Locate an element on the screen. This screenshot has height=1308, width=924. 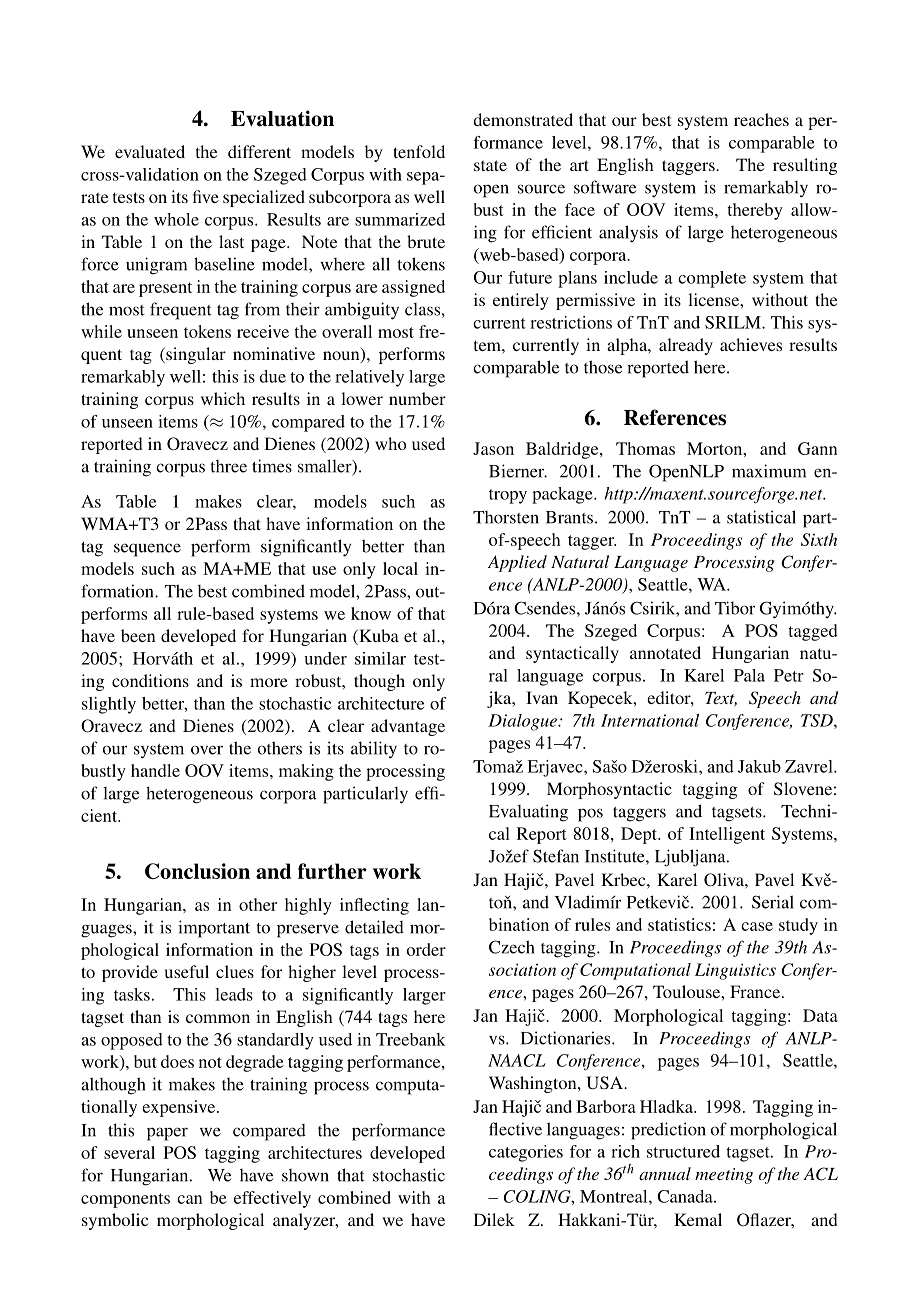
number is located at coordinates (417, 398).
